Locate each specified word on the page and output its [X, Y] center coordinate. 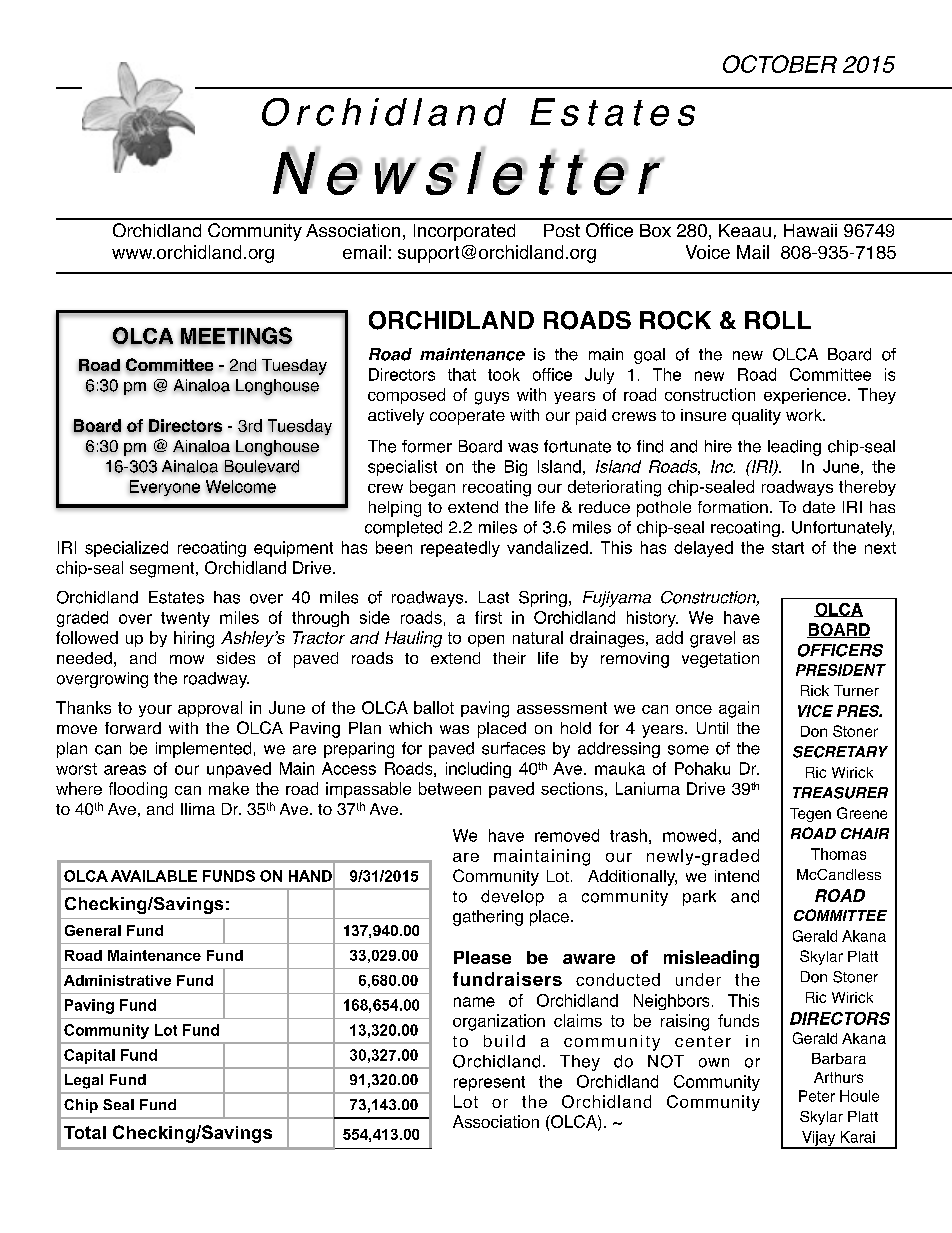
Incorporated [464, 232]
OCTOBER [780, 64]
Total [85, 1132]
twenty [185, 619]
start [788, 548]
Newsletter [467, 172]
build [504, 1041]
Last [494, 597]
